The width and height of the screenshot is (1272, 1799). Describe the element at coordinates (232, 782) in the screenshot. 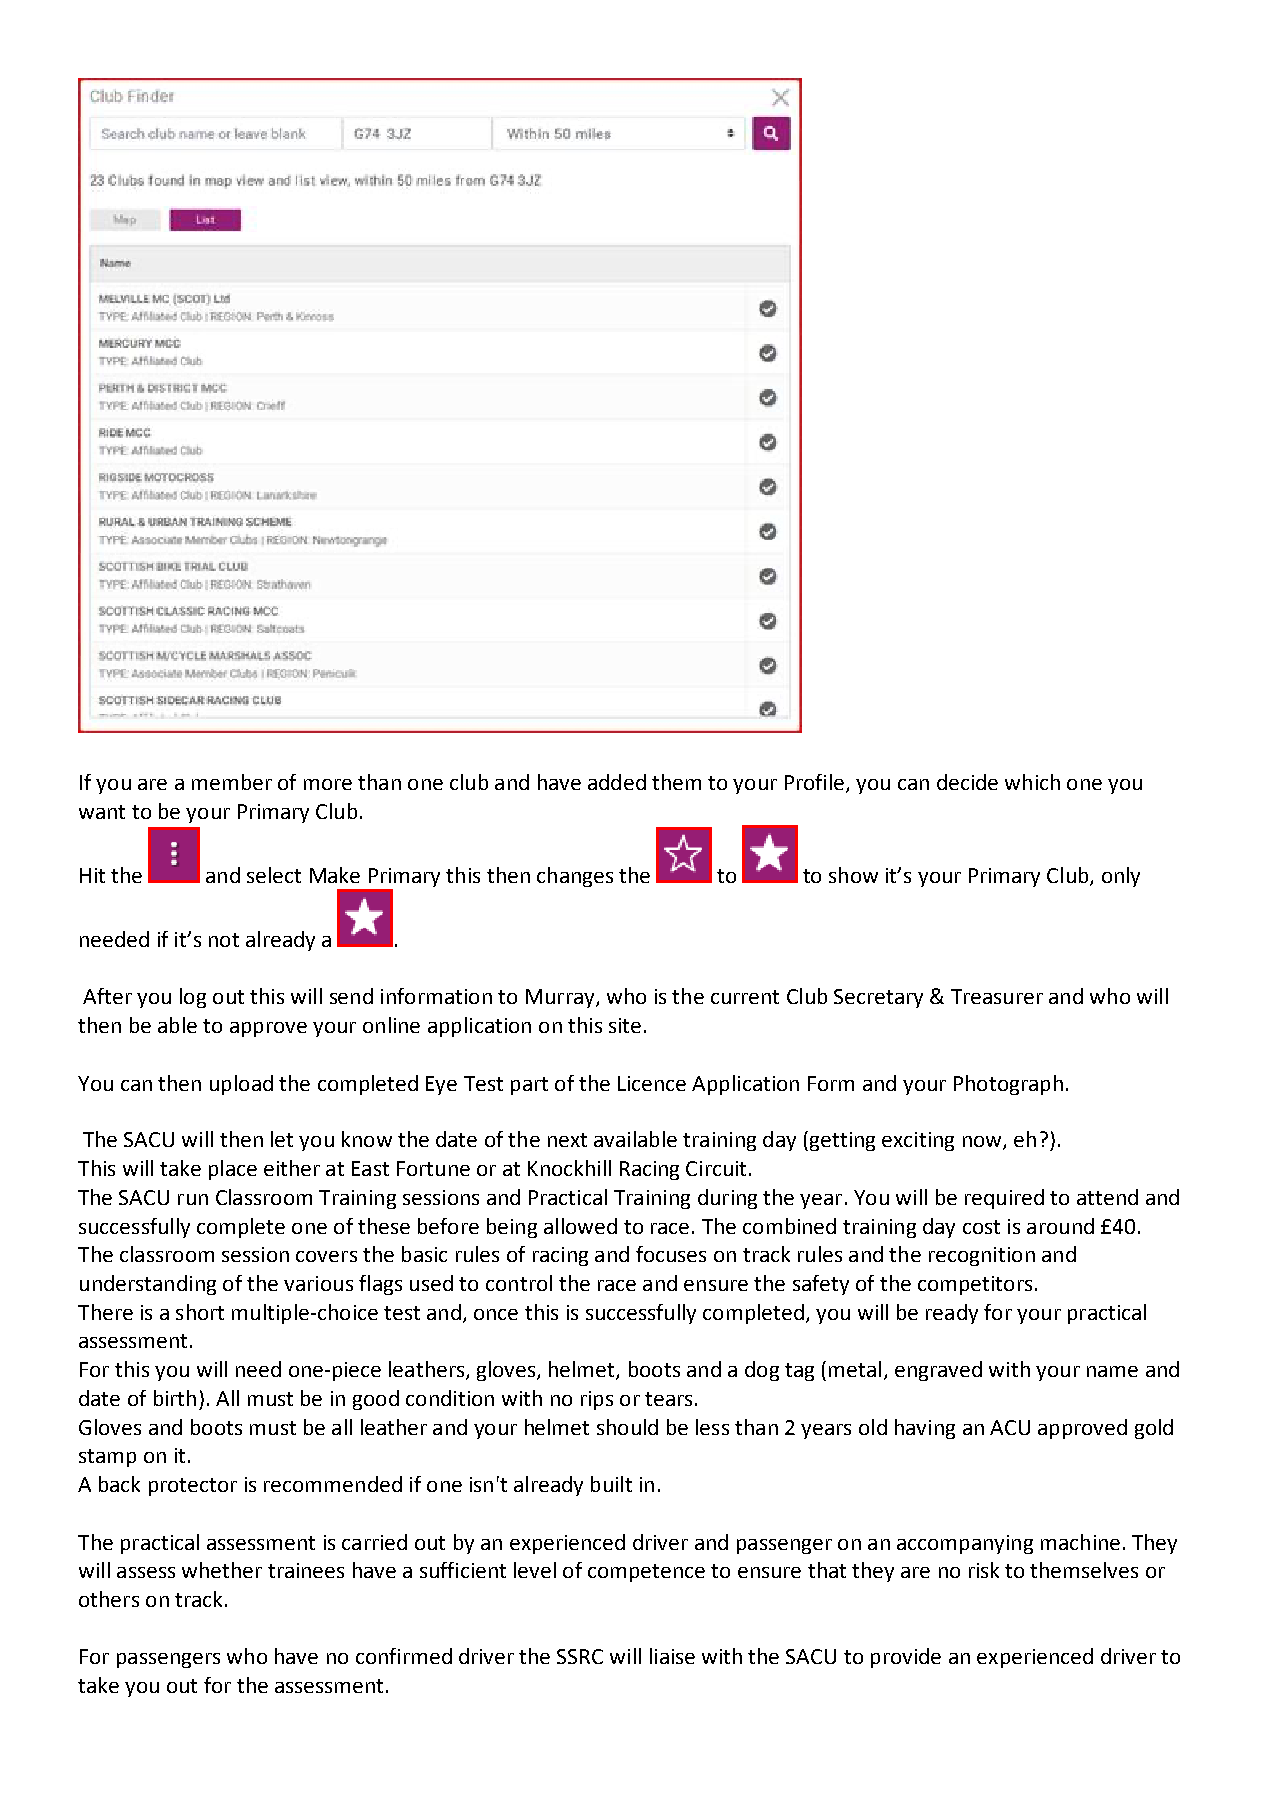

I see `member` at that location.
